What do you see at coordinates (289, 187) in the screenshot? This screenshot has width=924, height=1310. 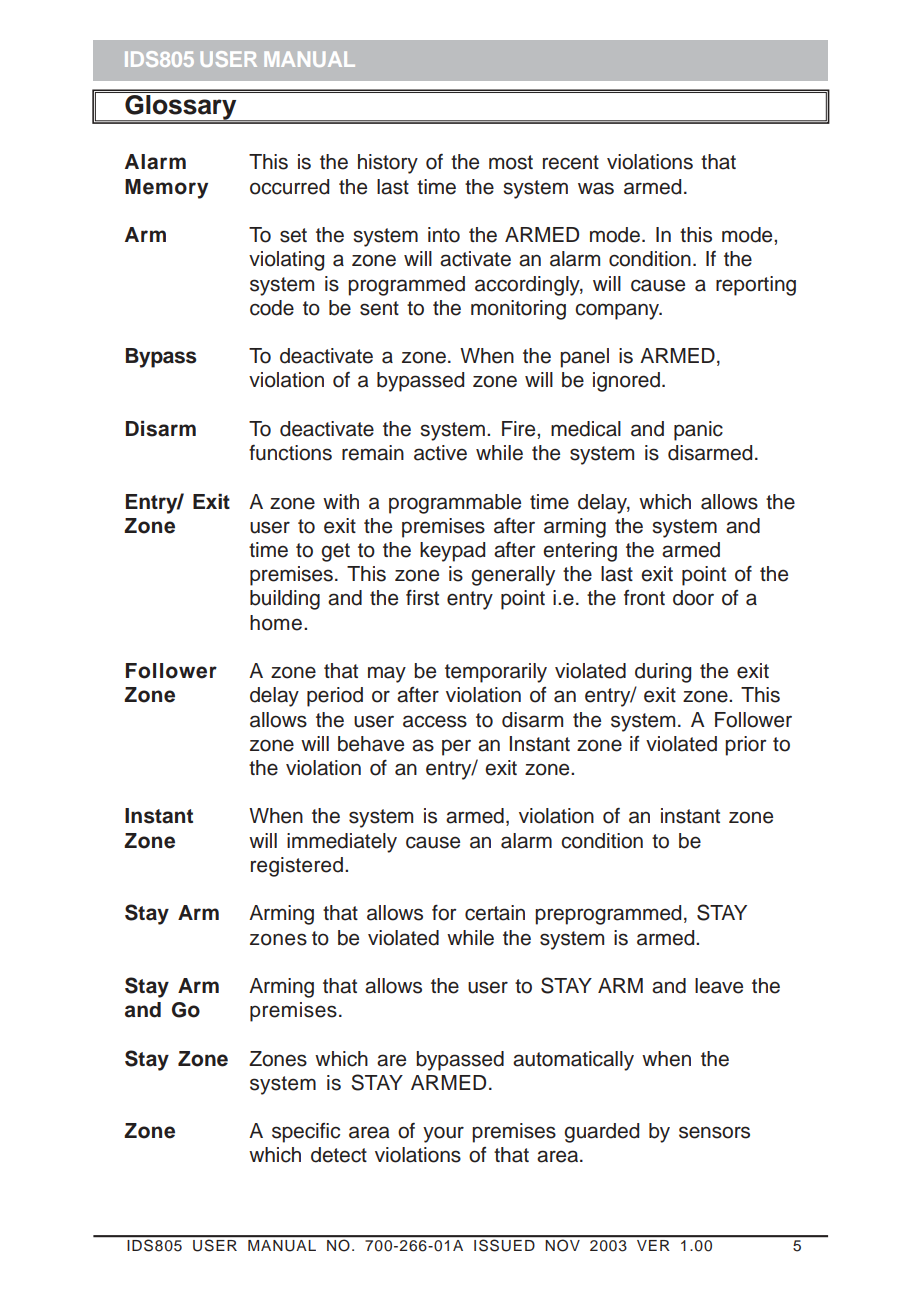 I see `occurred` at bounding box center [289, 187].
